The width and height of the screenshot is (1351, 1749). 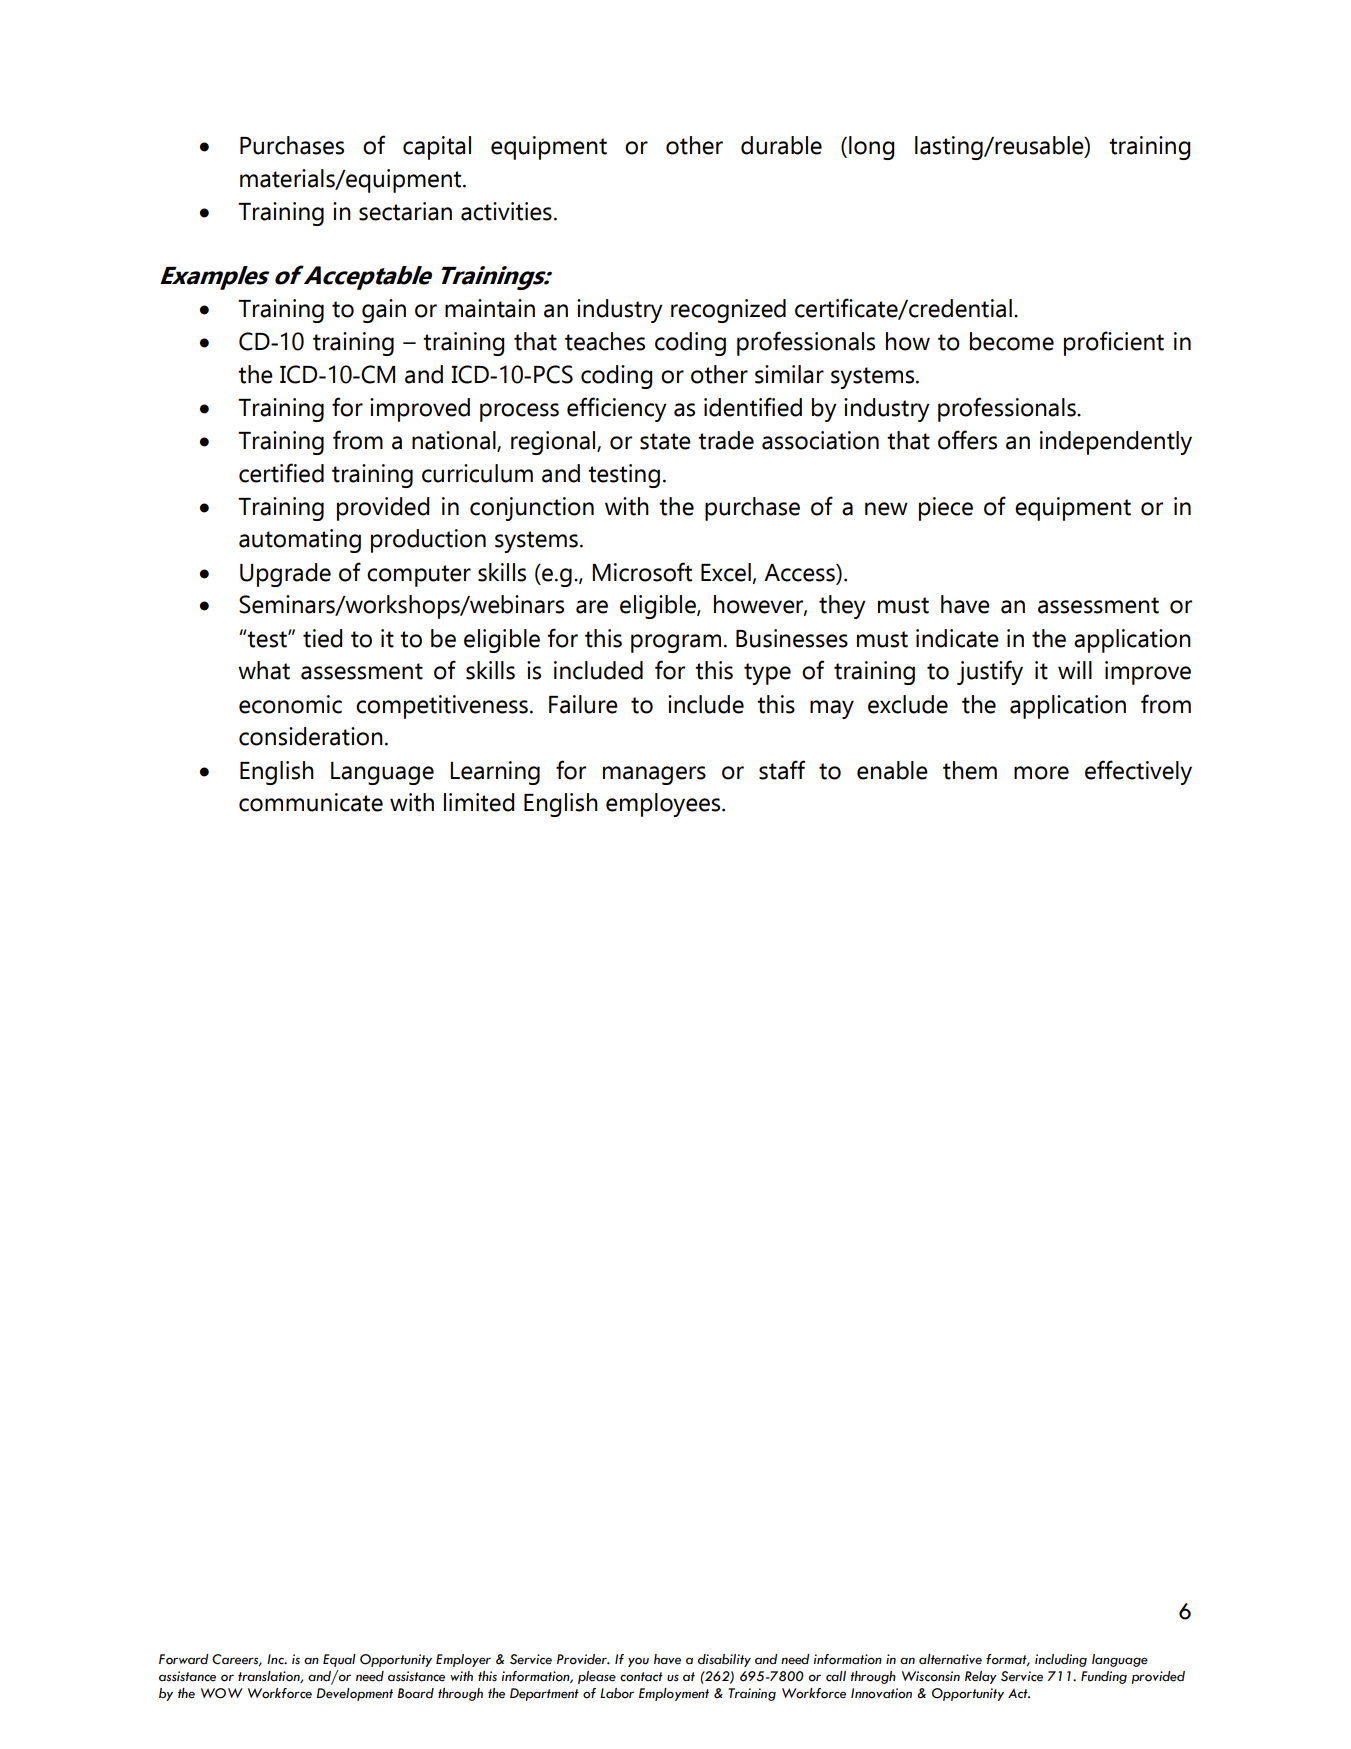 I want to click on long, so click(x=871, y=148).
